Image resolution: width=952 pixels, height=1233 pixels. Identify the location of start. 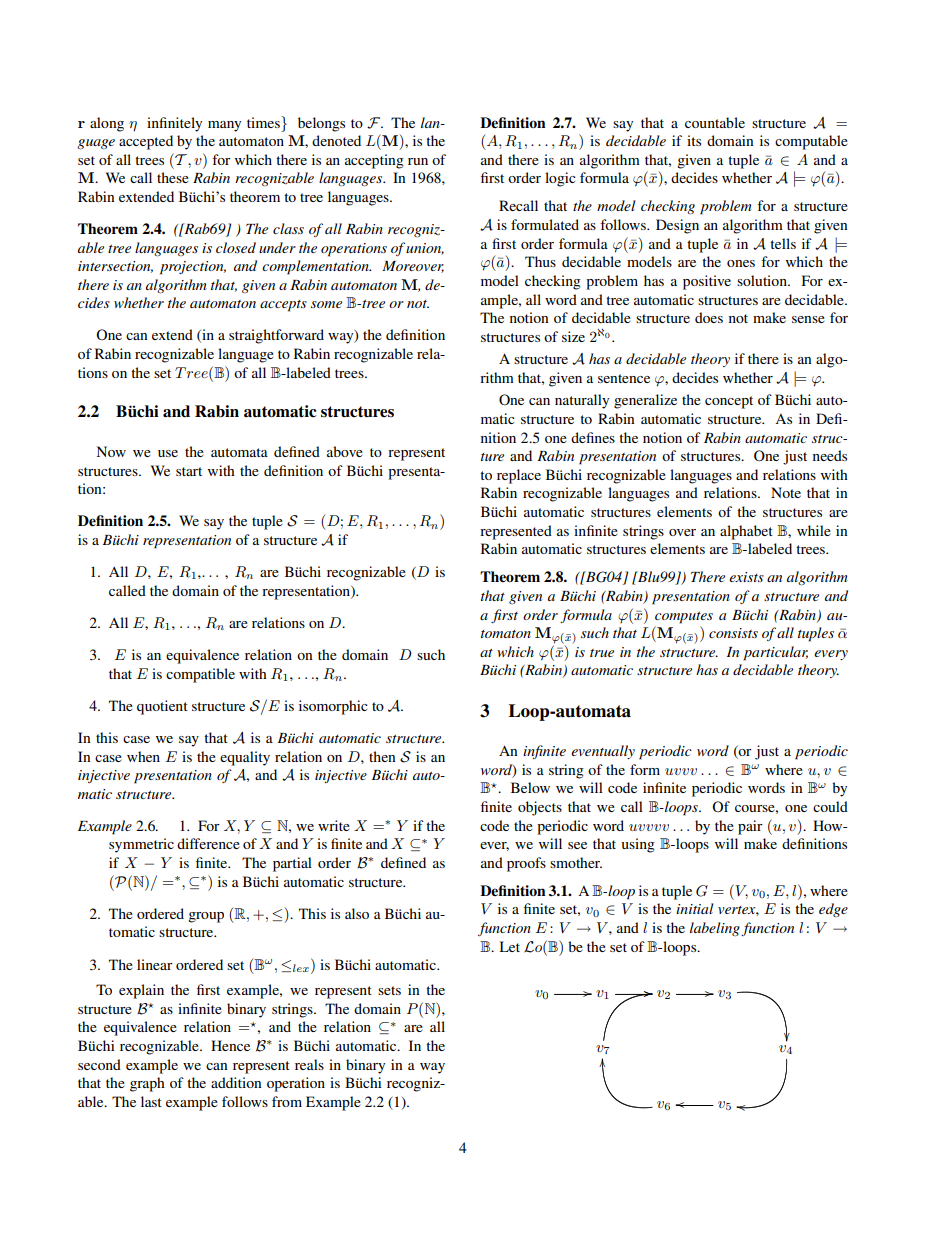
(189, 471).
